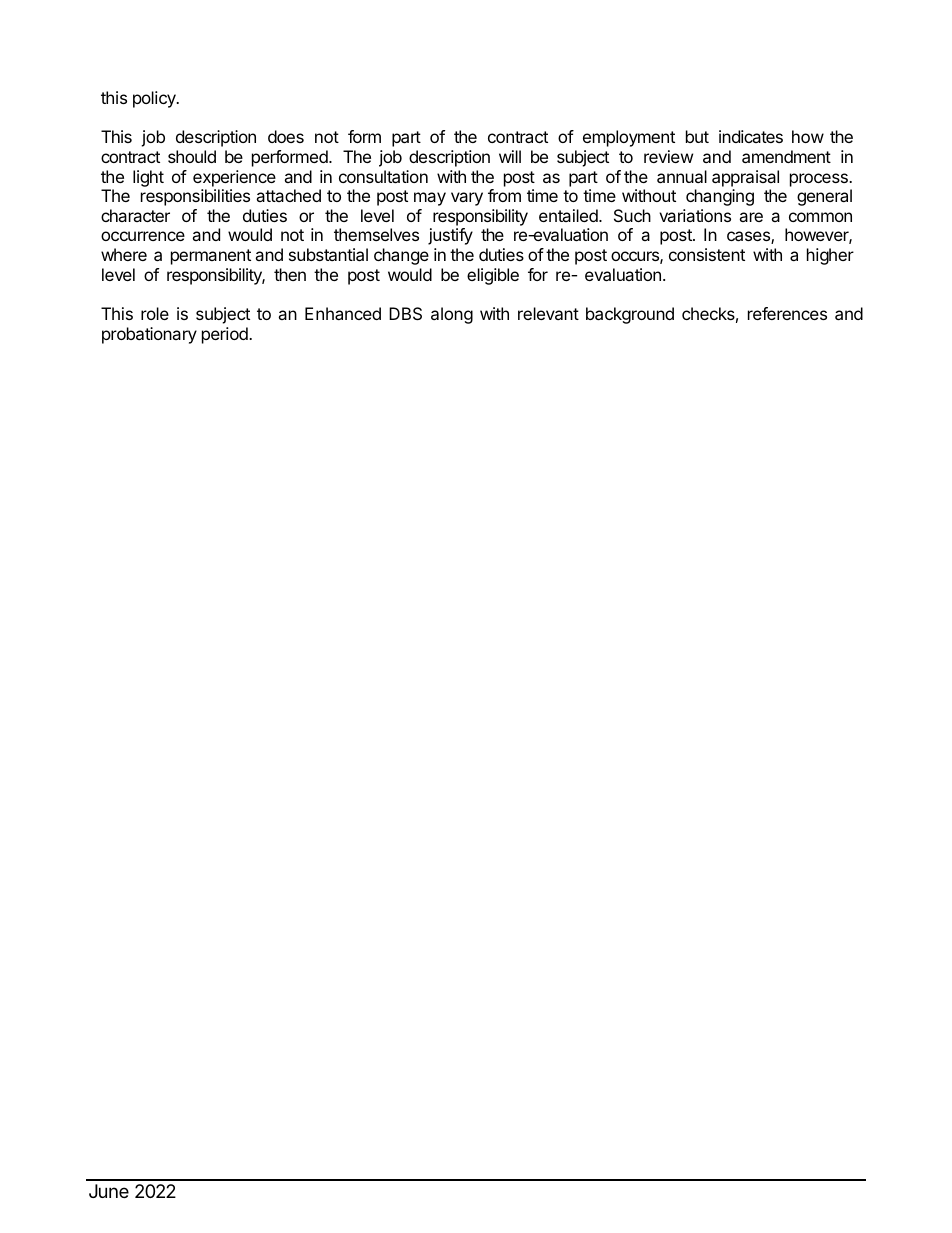  Describe the element at coordinates (452, 315) in the page. I see `along` at that location.
